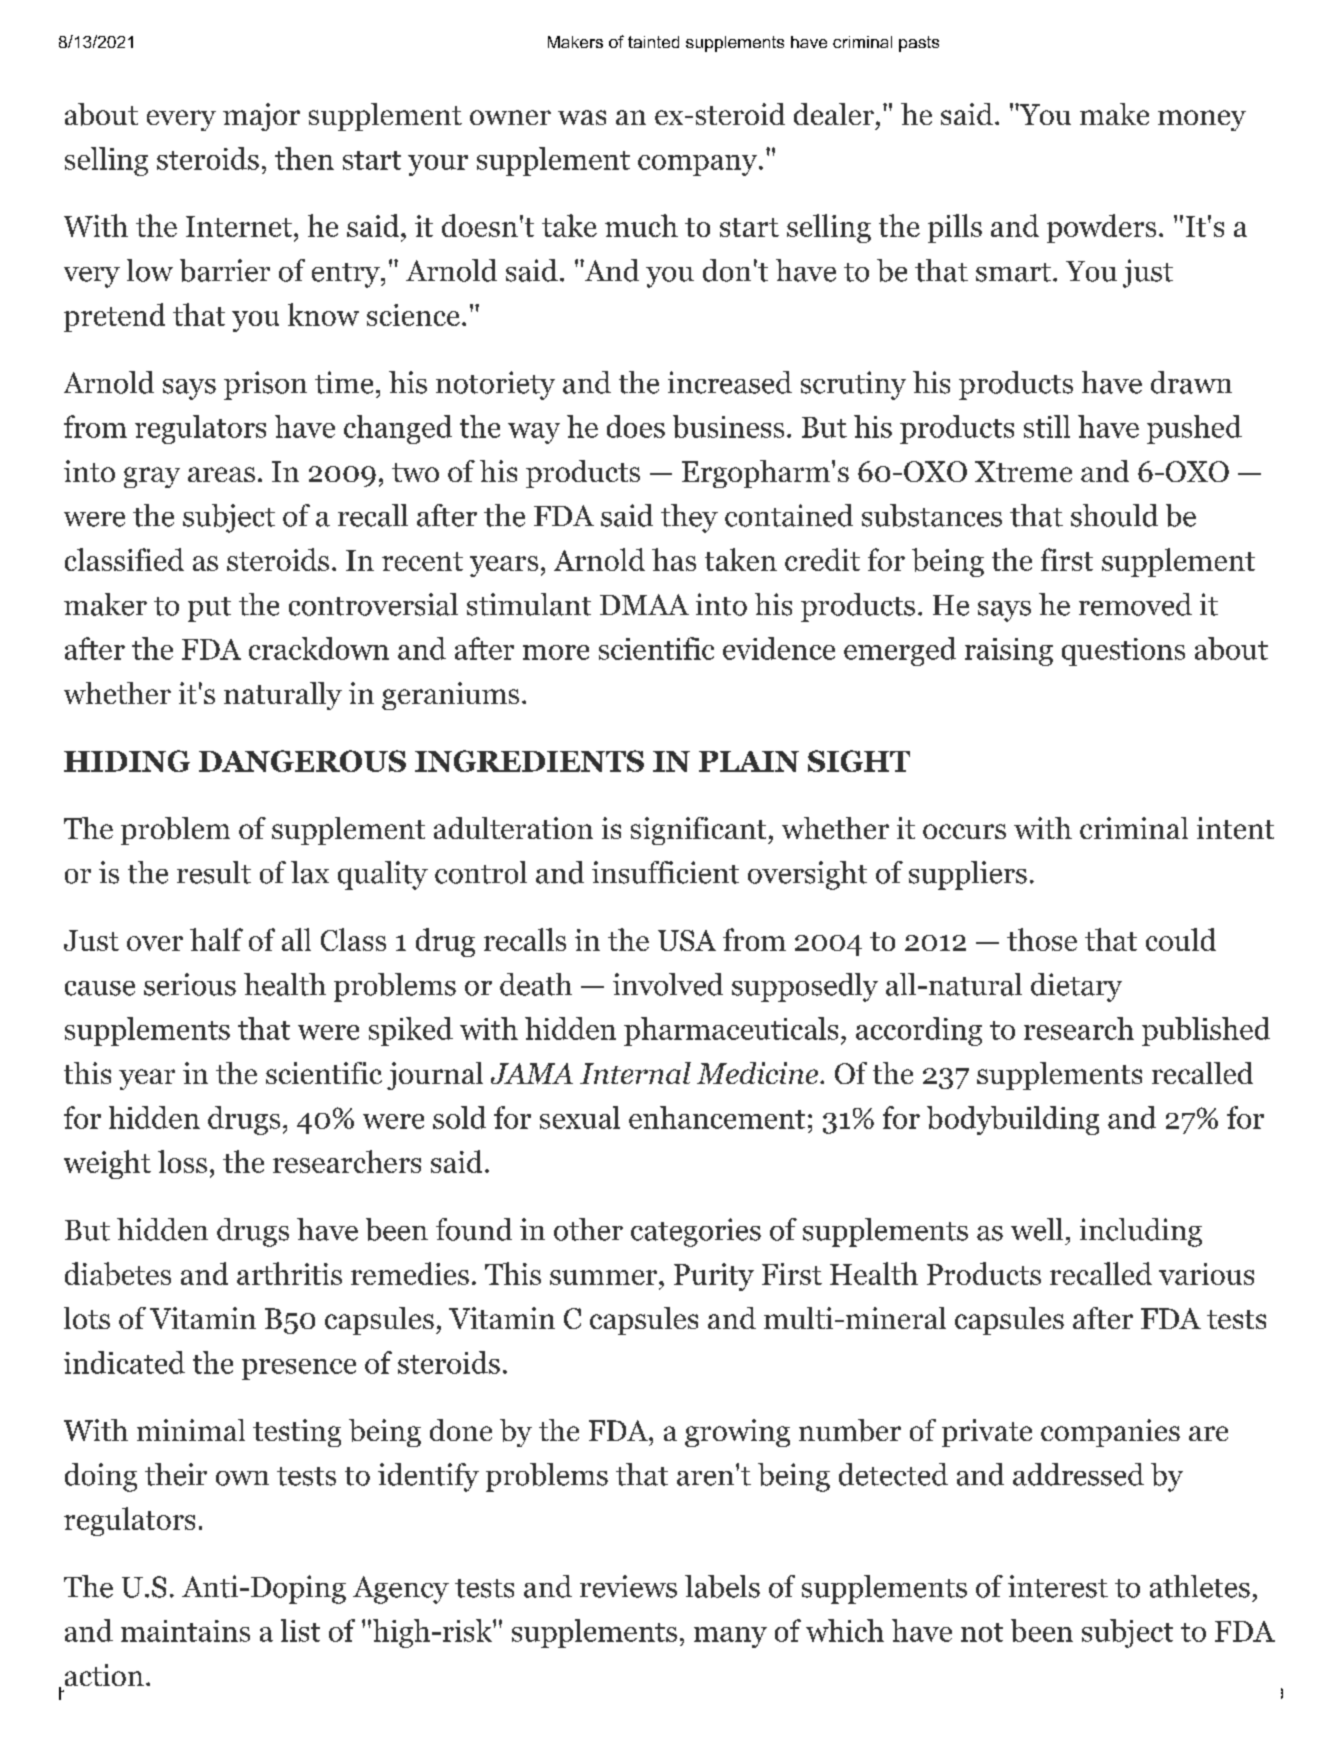  Describe the element at coordinates (628, 1586) in the screenshot. I see `reviews` at that location.
